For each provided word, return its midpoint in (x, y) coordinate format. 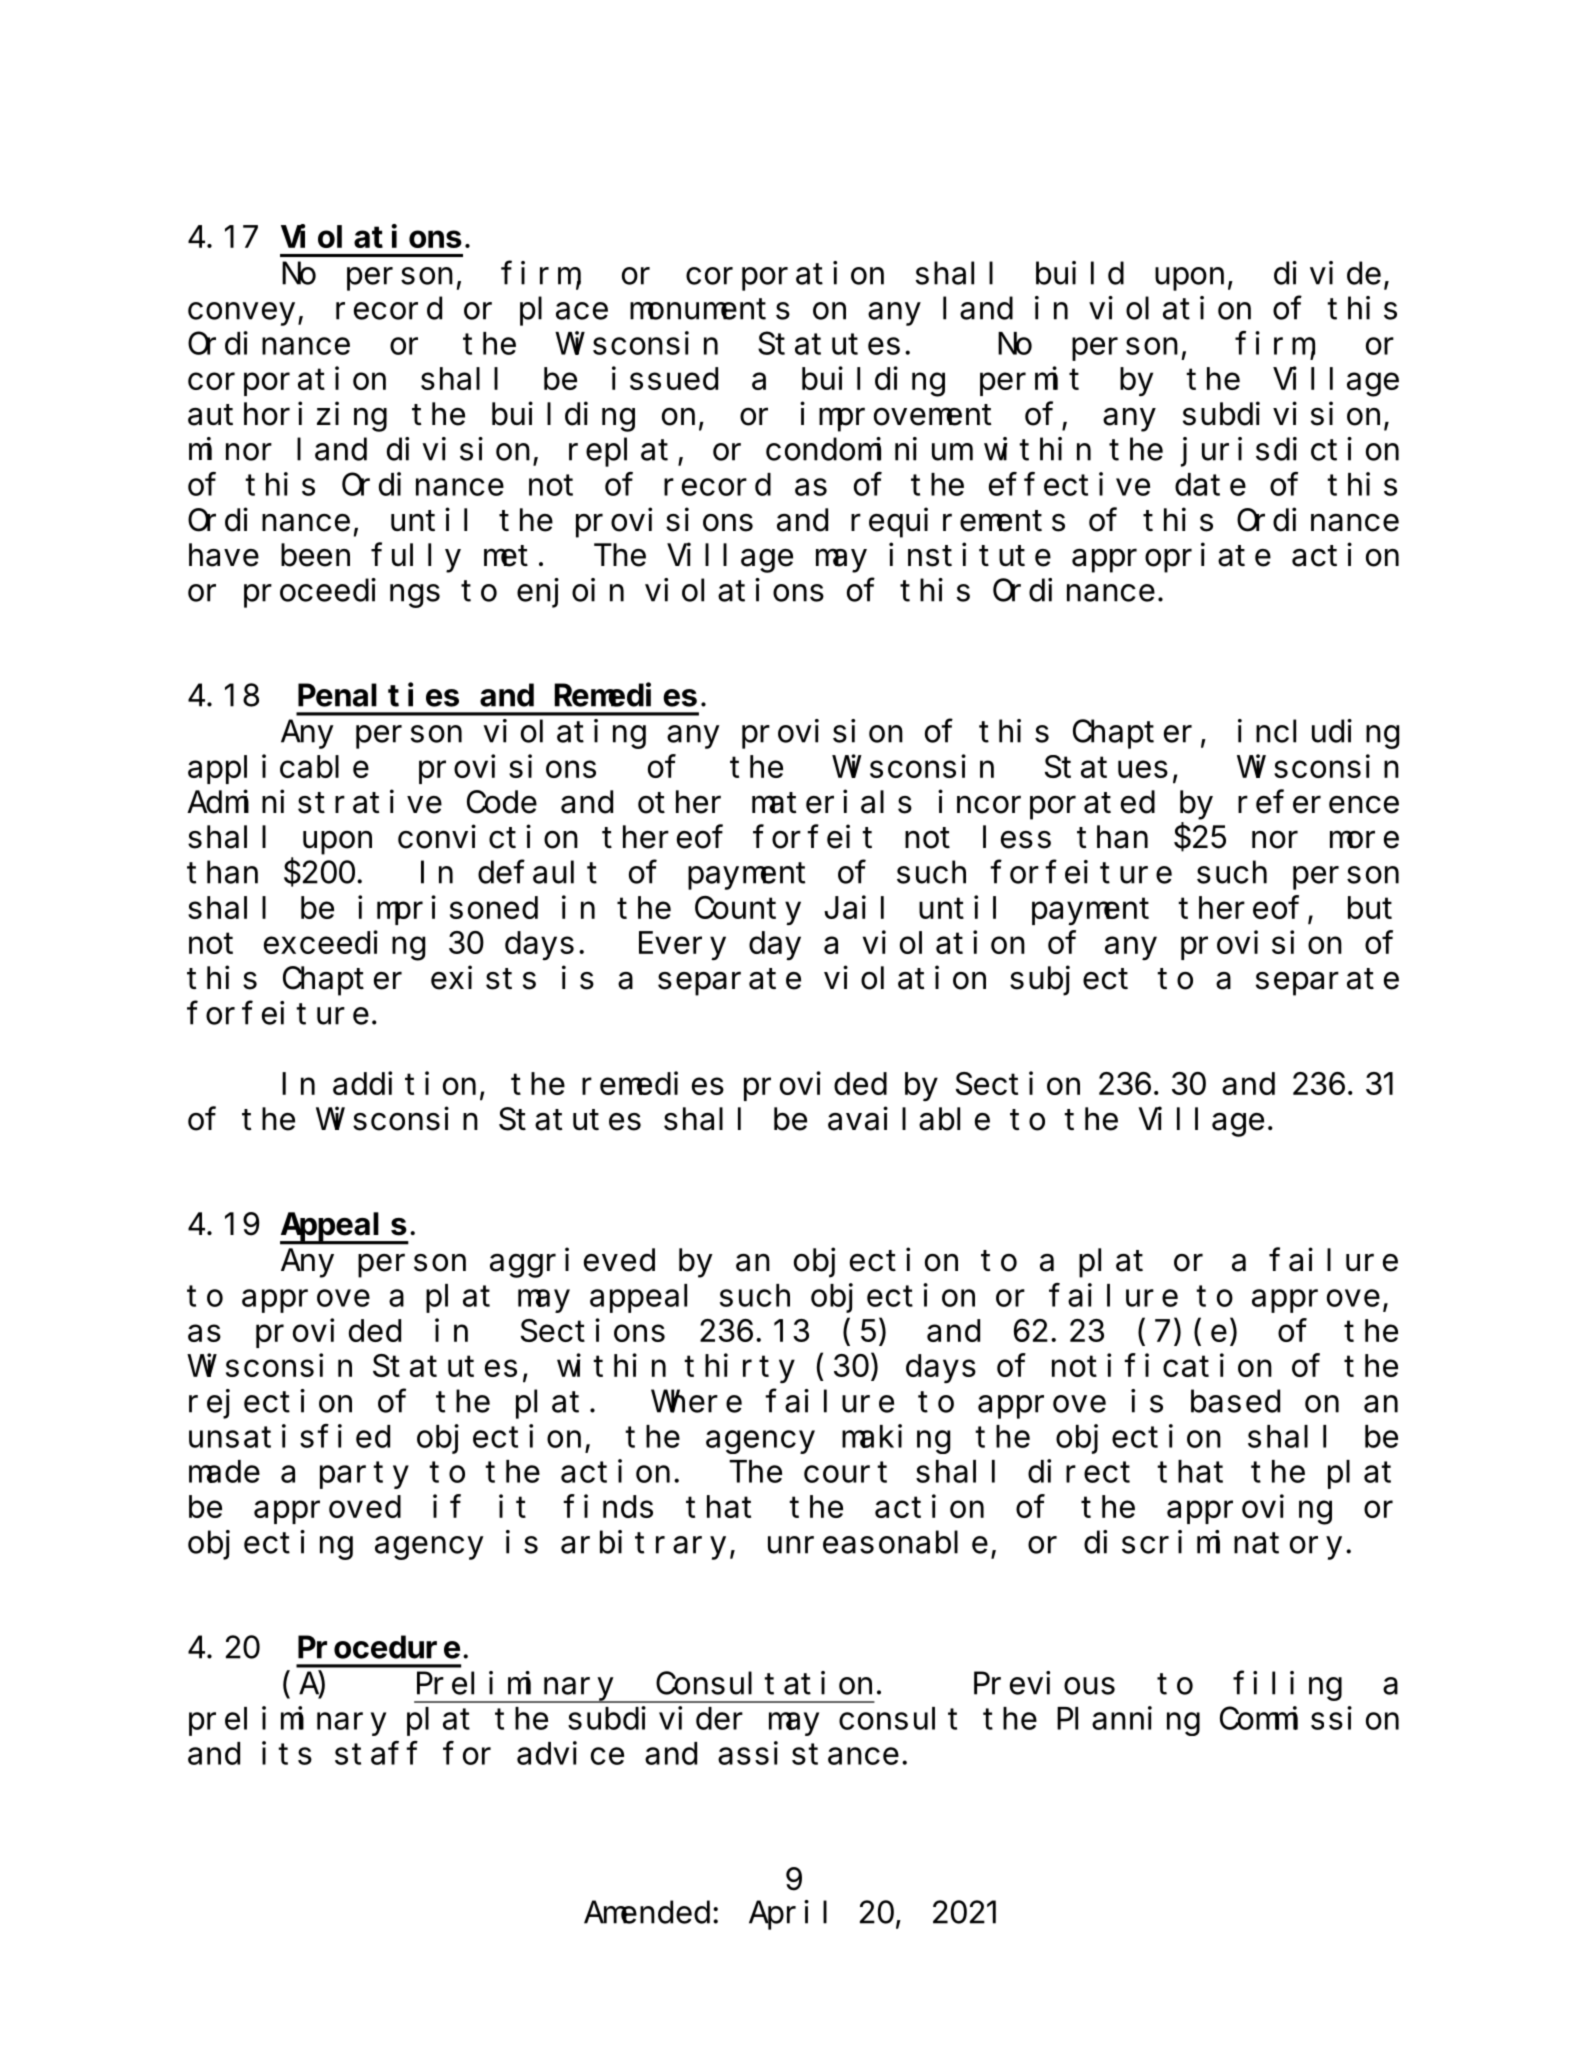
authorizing (287, 417)
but (1370, 908)
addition (404, 1083)
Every (682, 947)
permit (1029, 381)
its (287, 1753)
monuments (710, 309)
